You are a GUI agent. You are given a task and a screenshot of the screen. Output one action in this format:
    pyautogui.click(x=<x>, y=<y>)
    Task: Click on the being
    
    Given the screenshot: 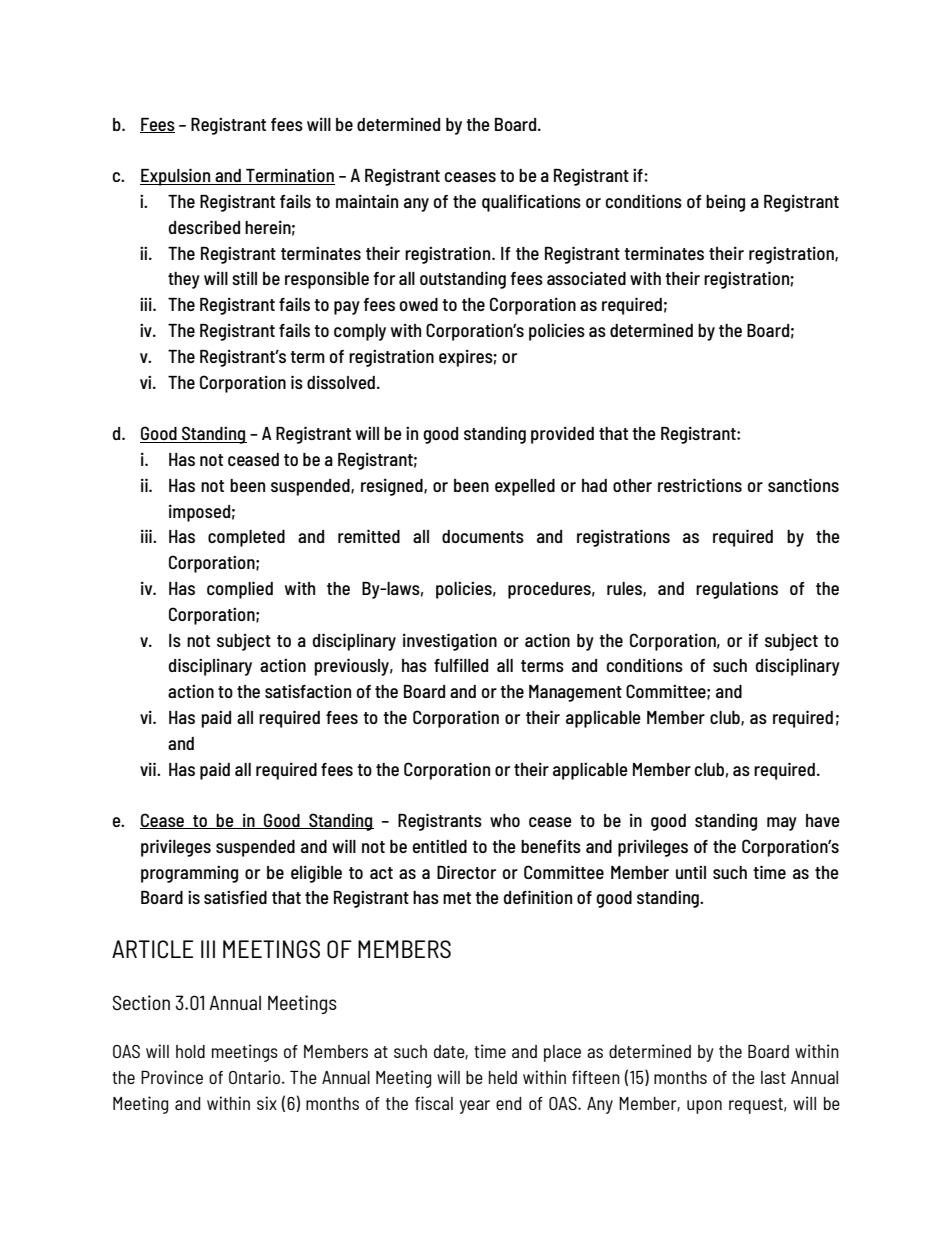 What is the action you would take?
    pyautogui.click(x=725, y=203)
